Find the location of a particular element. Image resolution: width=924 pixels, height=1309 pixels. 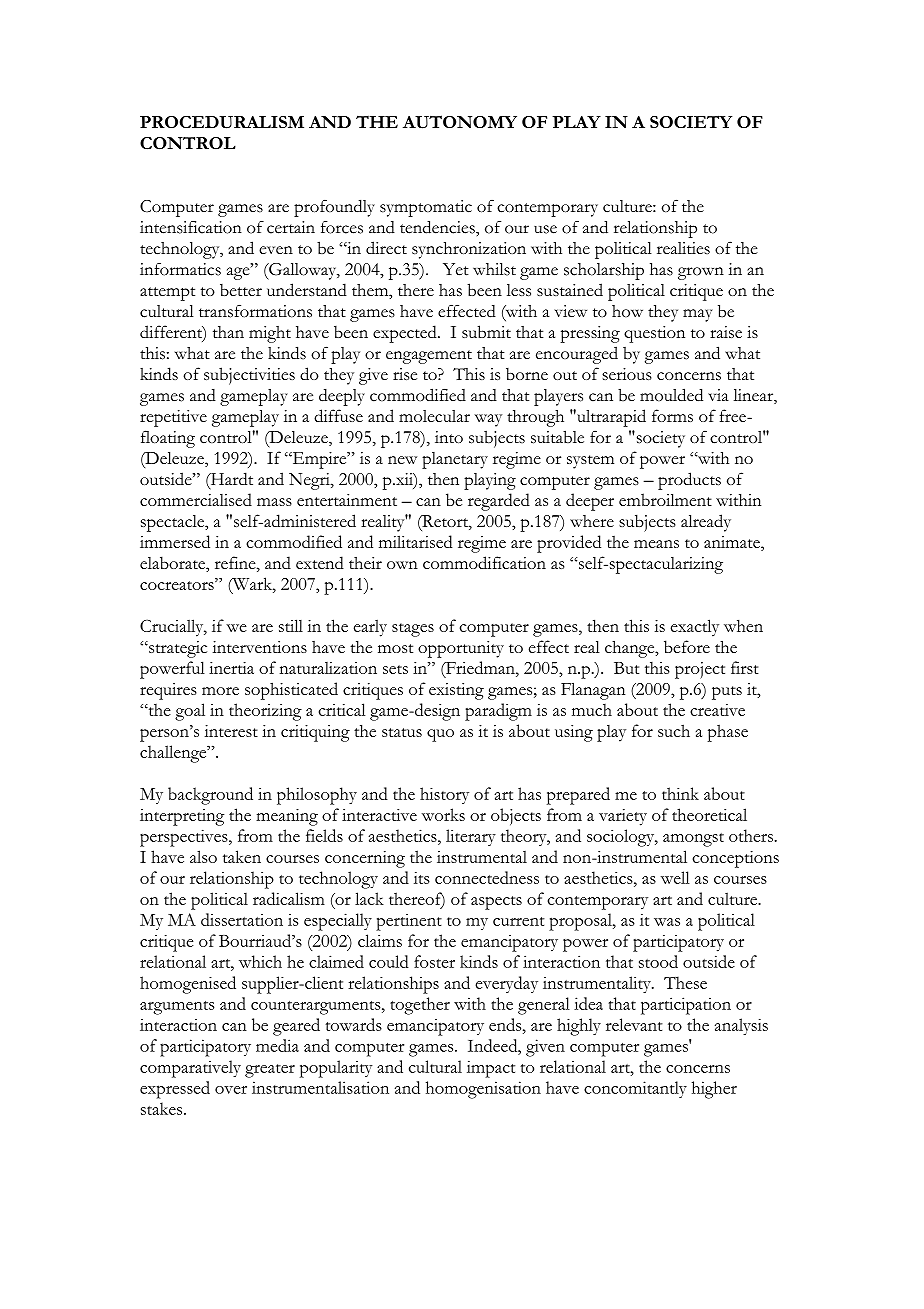

background is located at coordinates (210, 796).
